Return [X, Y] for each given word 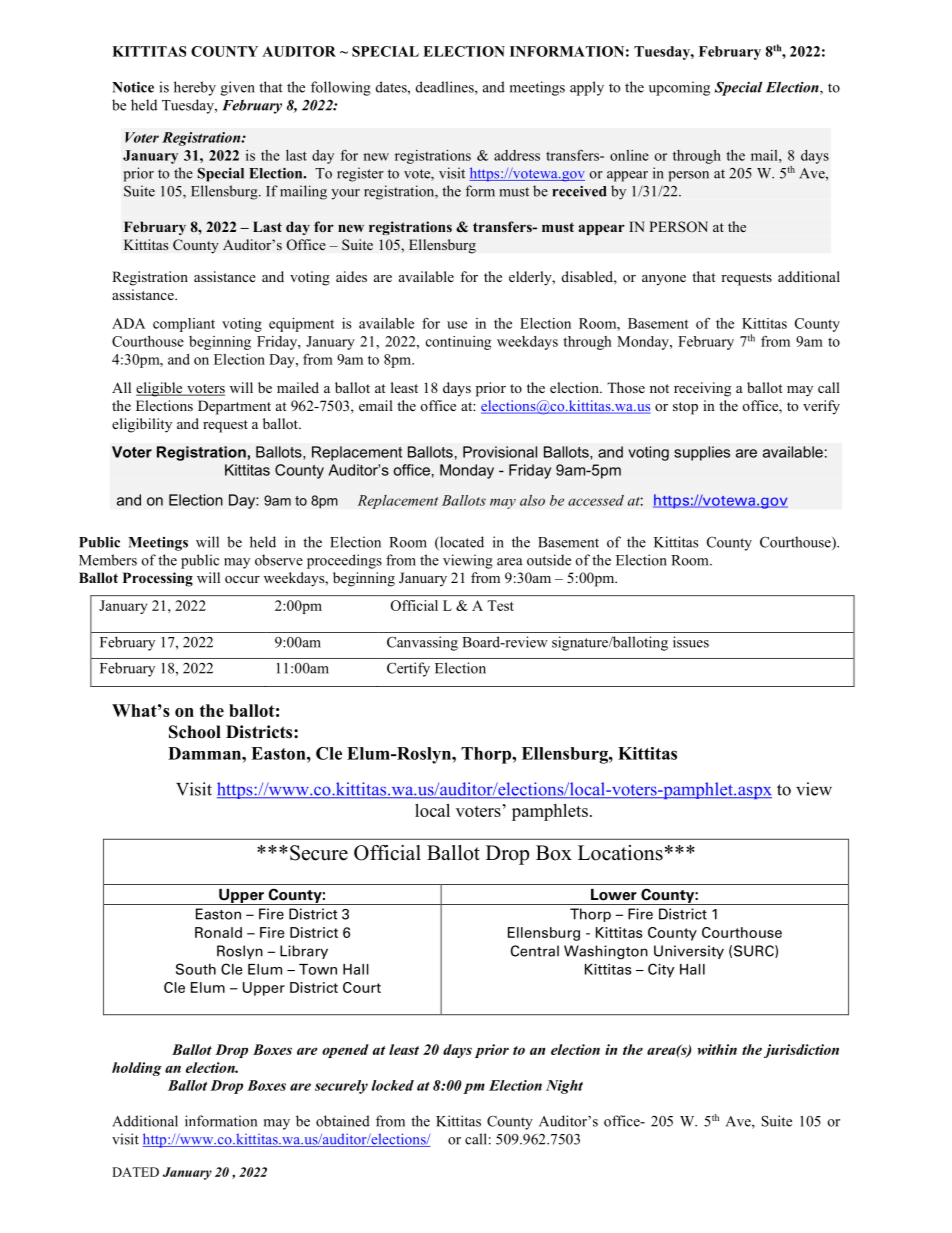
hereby [195, 88]
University [689, 952]
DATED [135, 1172]
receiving [702, 389]
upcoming [679, 88]
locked [392, 1085]
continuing [458, 343]
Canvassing [422, 643]
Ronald [218, 932]
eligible [160, 389]
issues [691, 642]
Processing [158, 579]
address [517, 155]
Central [535, 951]
